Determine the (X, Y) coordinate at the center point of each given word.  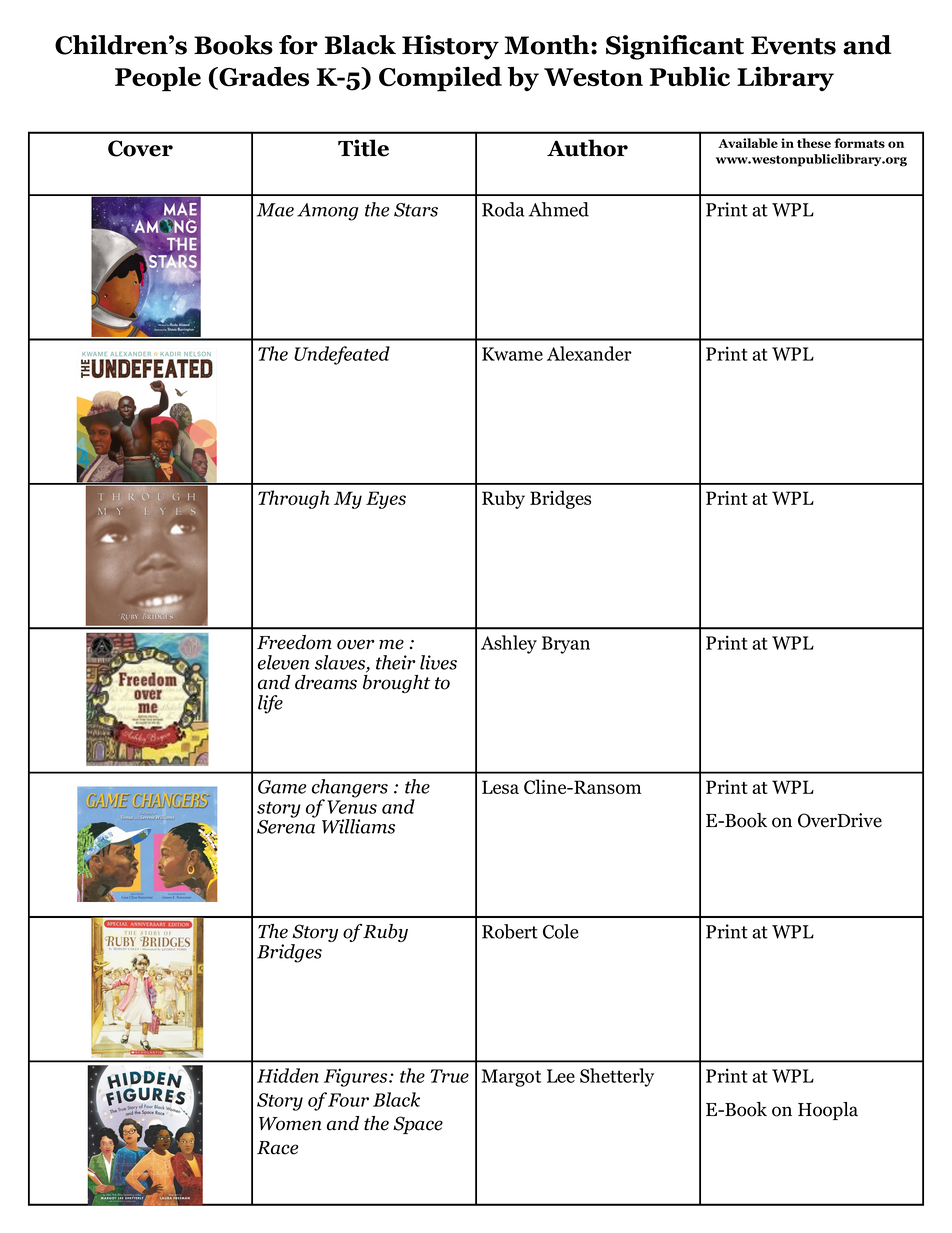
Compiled (440, 79)
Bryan (566, 645)
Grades (263, 78)
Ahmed (559, 209)
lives (438, 662)
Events (793, 45)
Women (290, 1124)
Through (293, 499)
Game (282, 787)
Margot (511, 1078)
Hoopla (828, 1111)
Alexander (589, 353)
